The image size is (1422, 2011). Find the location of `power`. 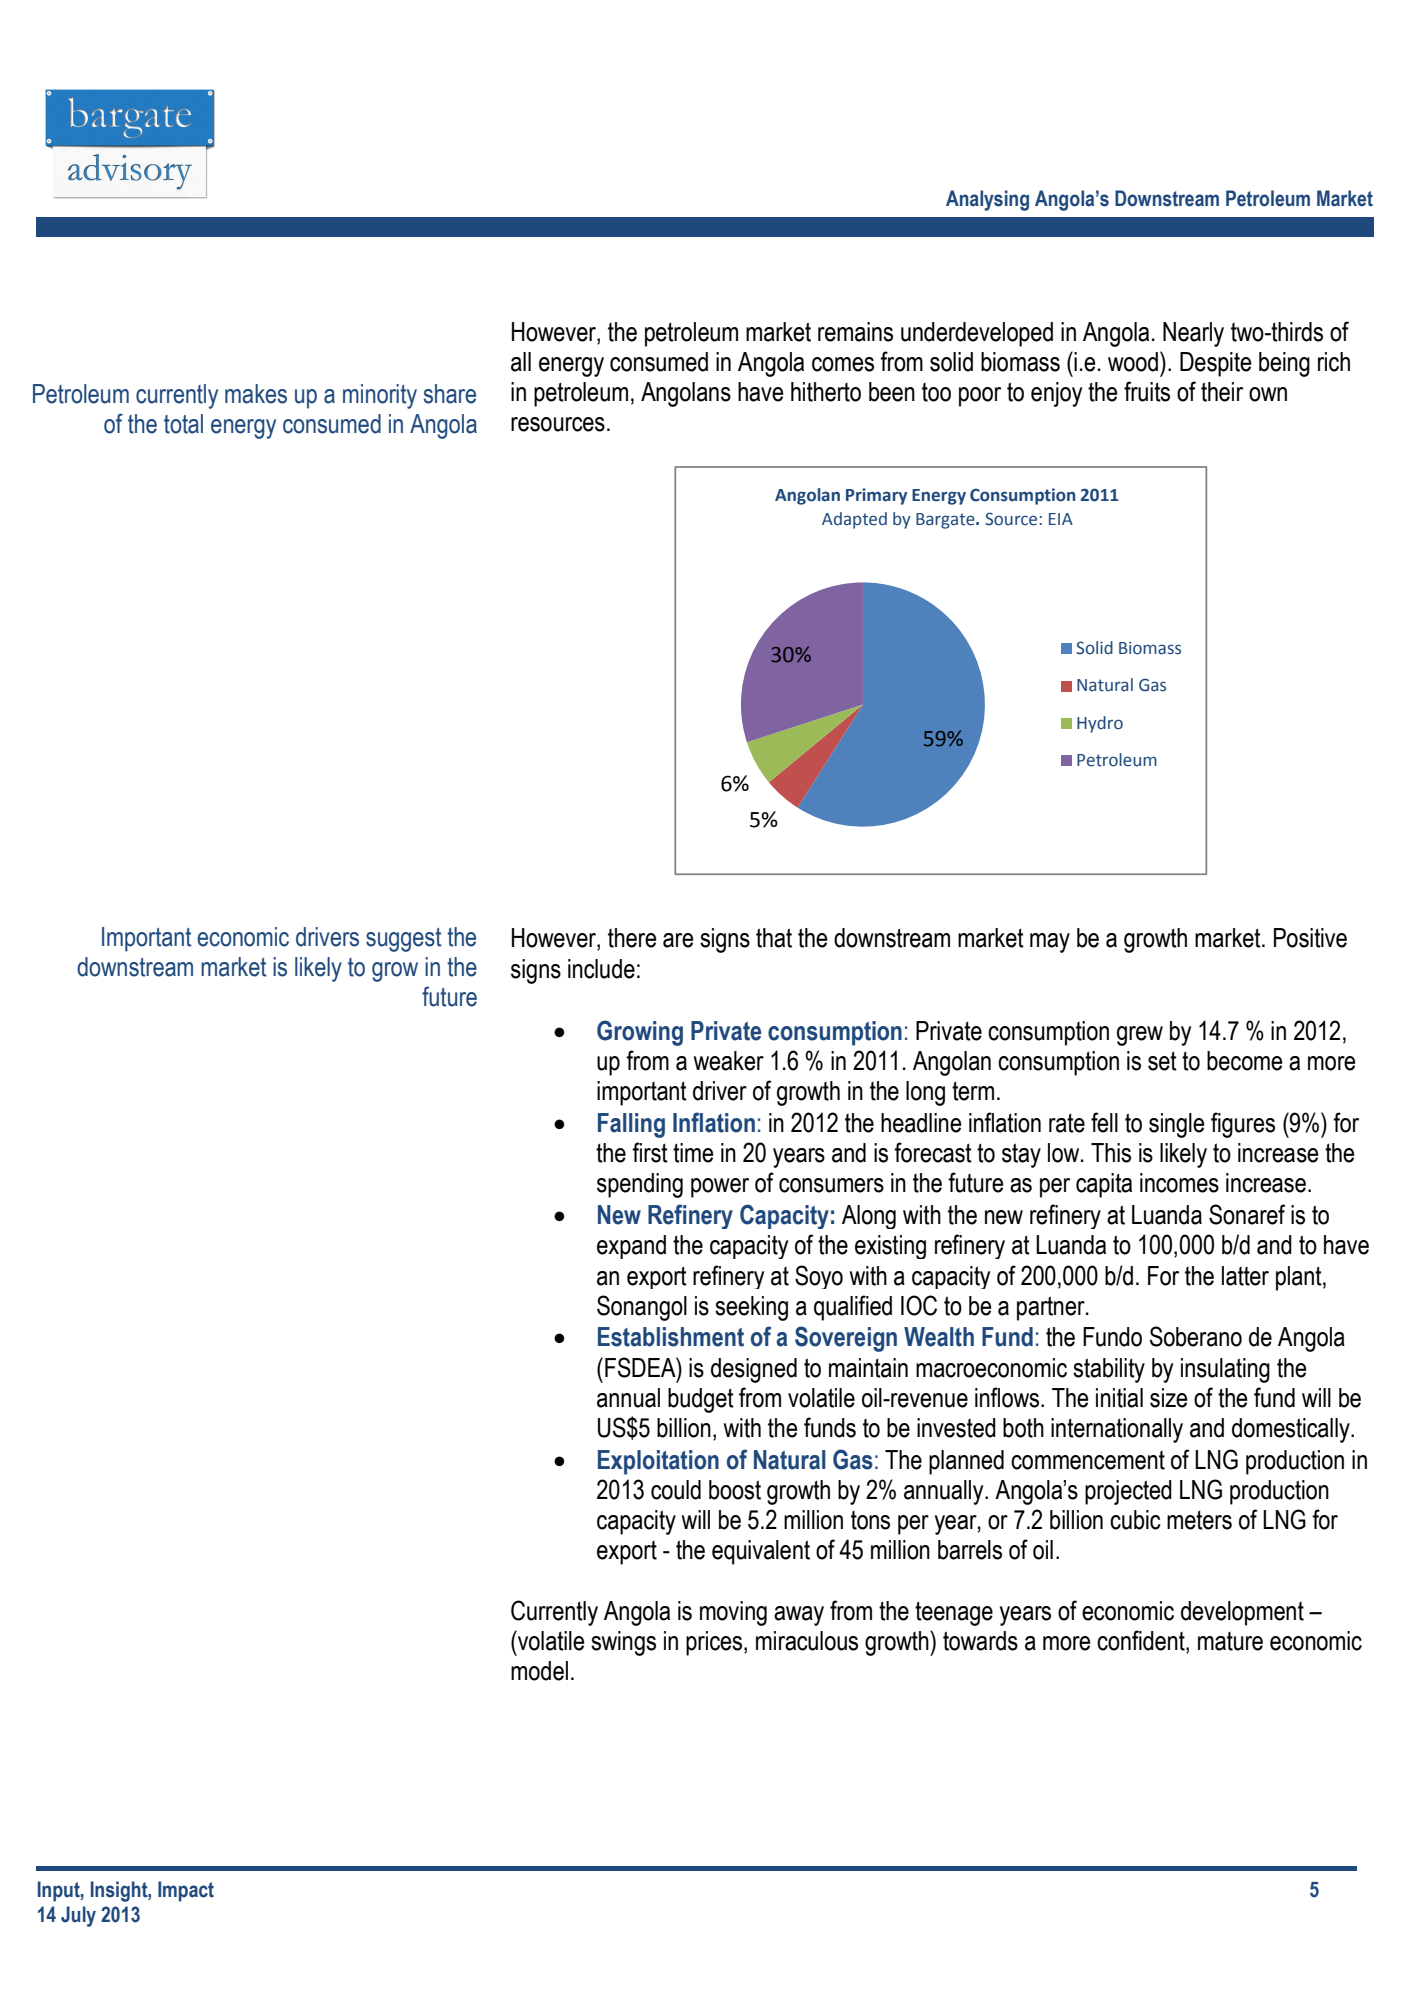

power is located at coordinates (720, 1188).
